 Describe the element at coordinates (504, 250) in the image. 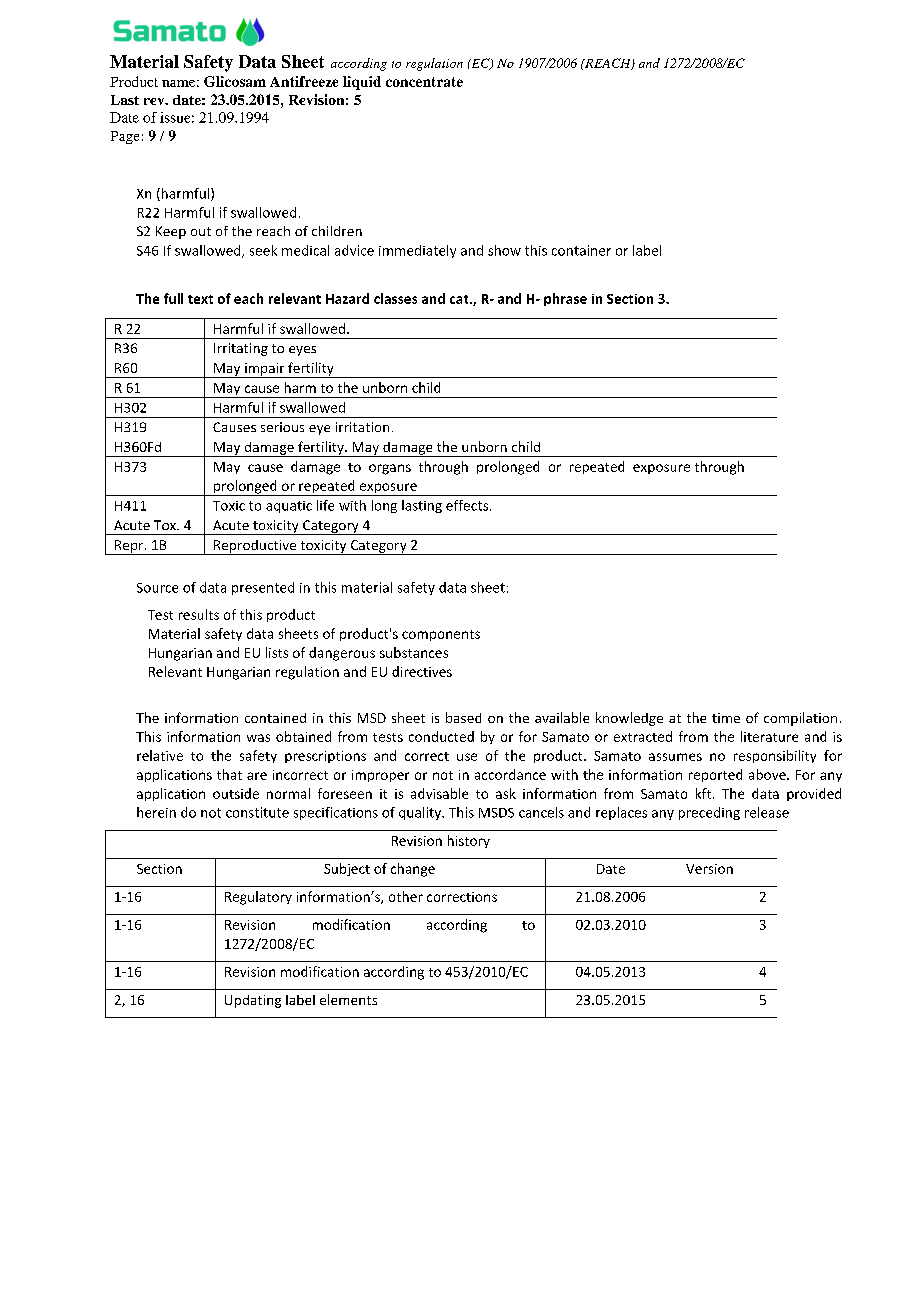

I see `show` at that location.
